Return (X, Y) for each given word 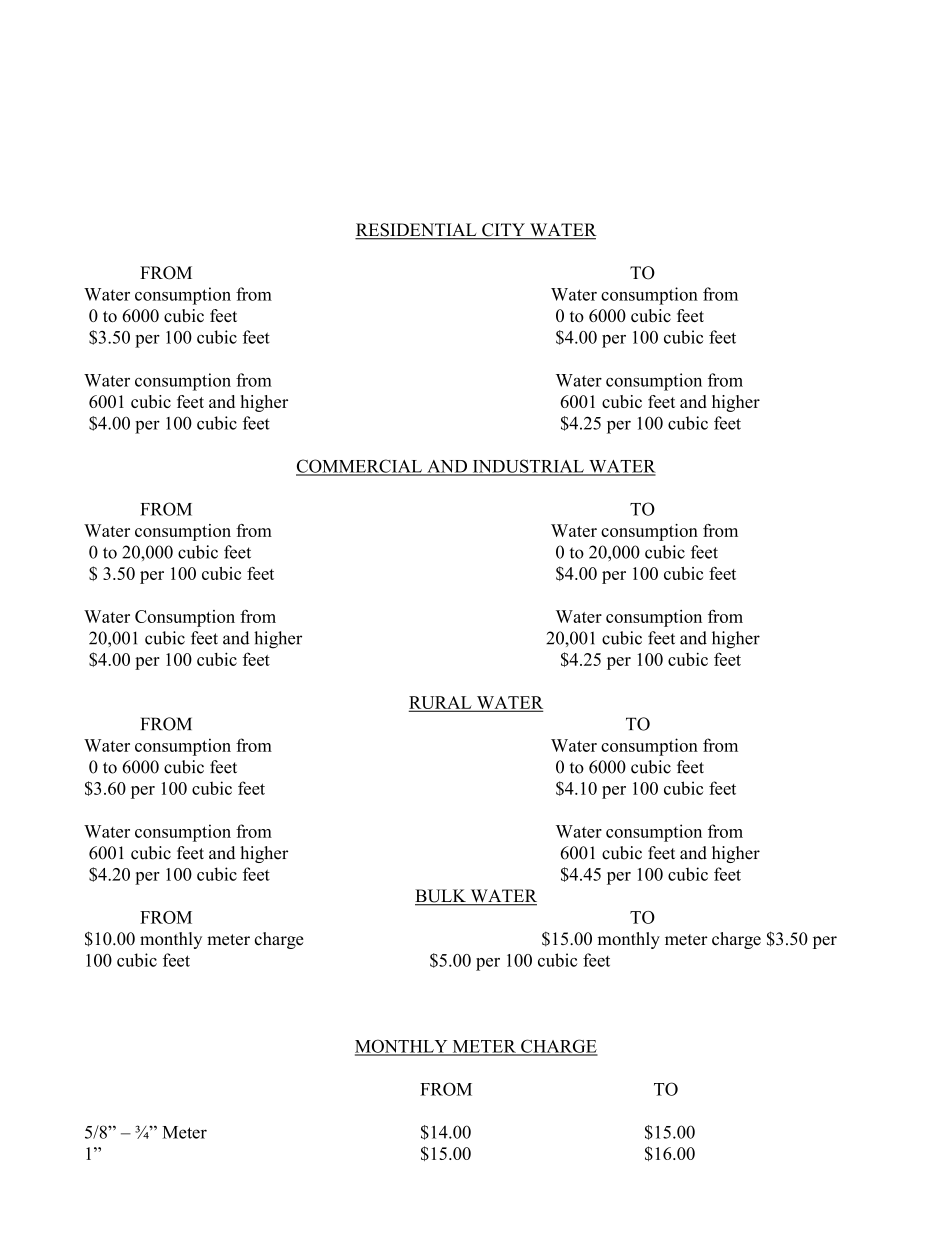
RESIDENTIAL (417, 231)
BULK (441, 897)
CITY (503, 231)
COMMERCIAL (360, 467)
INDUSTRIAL (528, 467)
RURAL (441, 703)
